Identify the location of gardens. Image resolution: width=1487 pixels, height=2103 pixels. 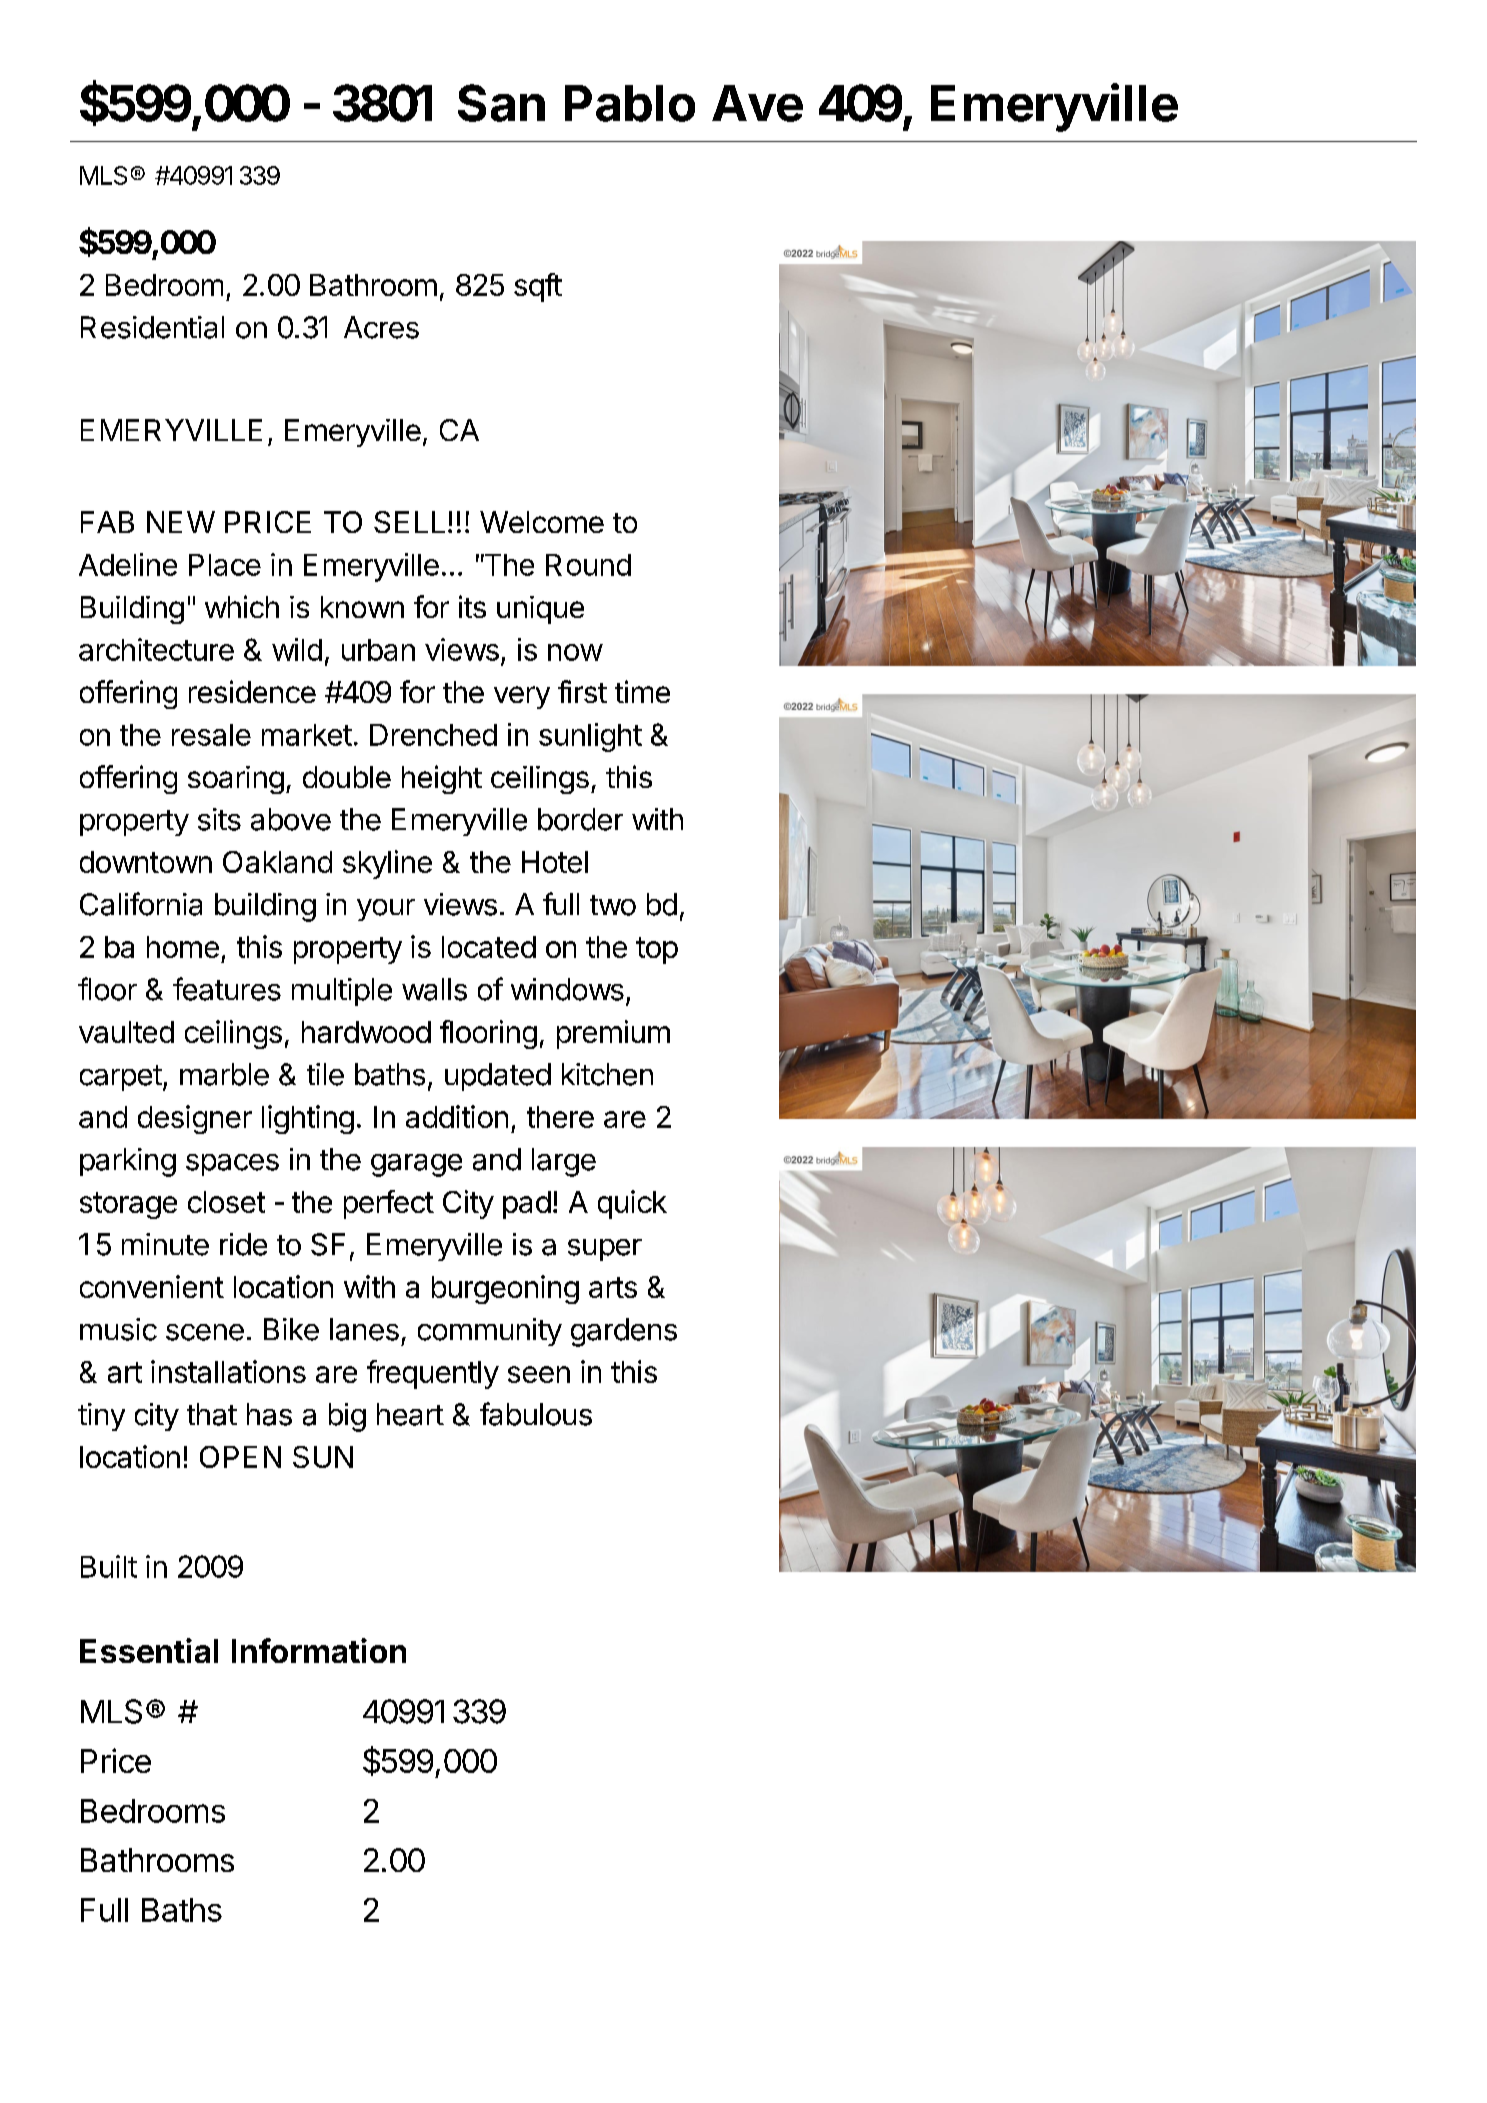
(624, 1332).
